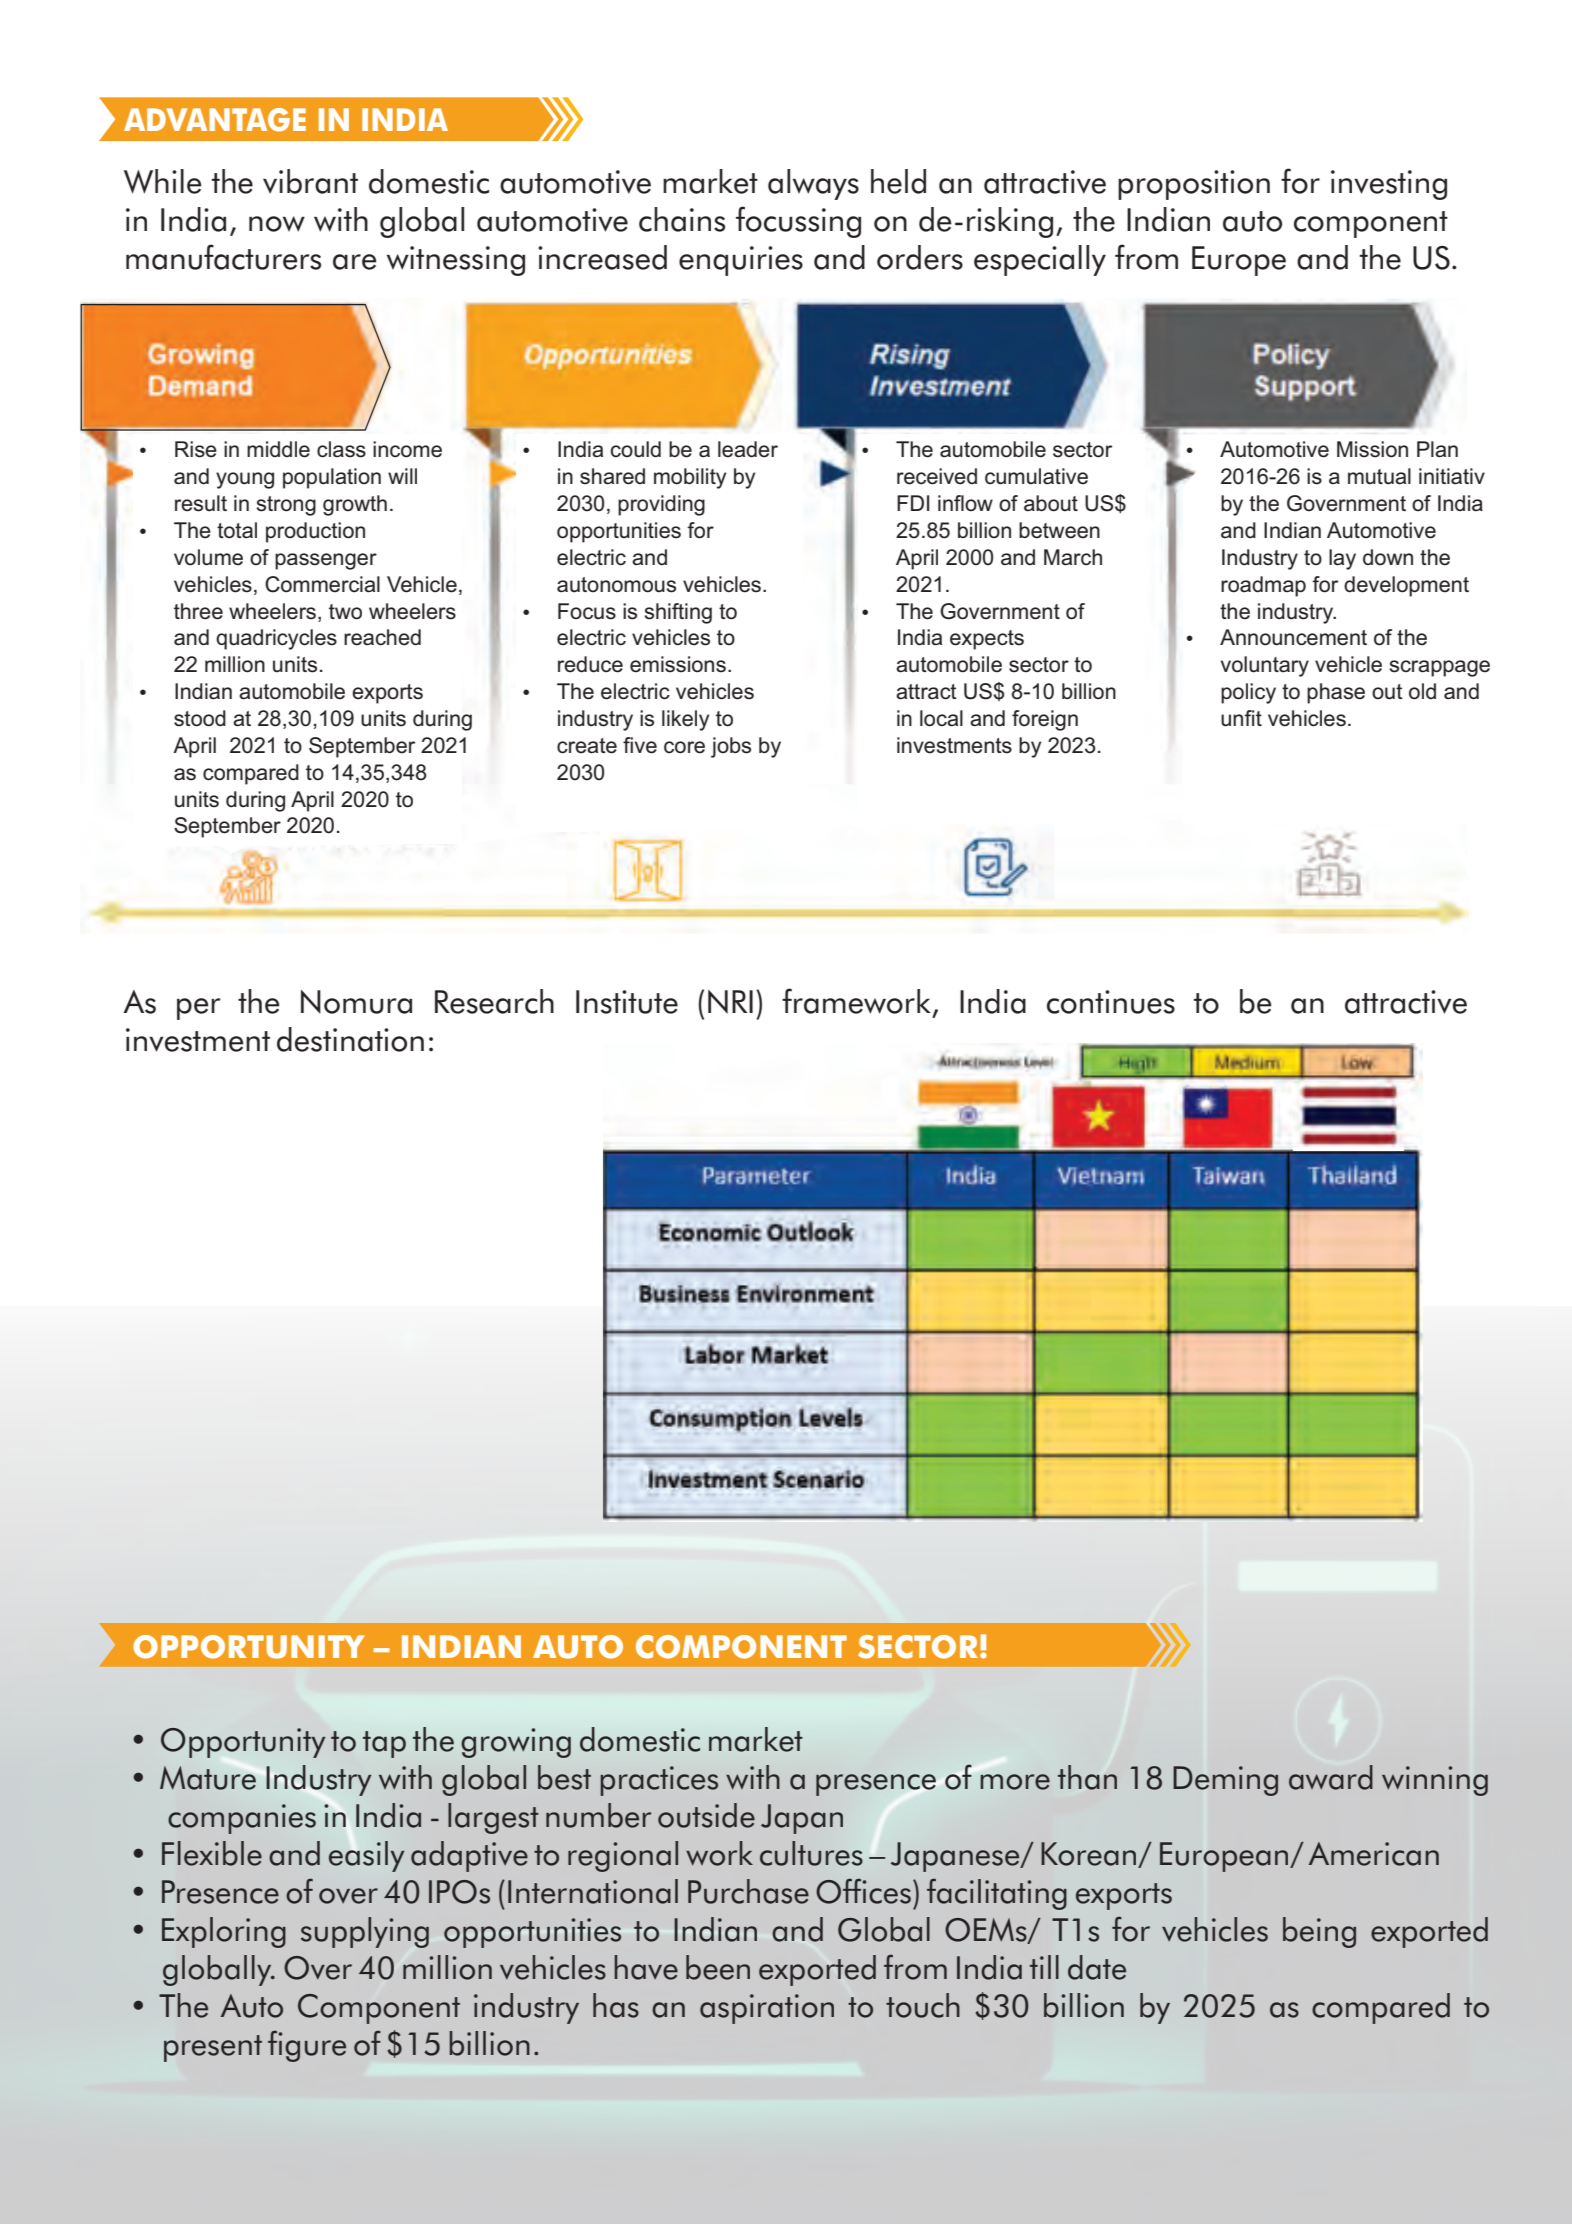  Describe the element at coordinates (365, 1932) in the screenshot. I see `supplying` at that location.
